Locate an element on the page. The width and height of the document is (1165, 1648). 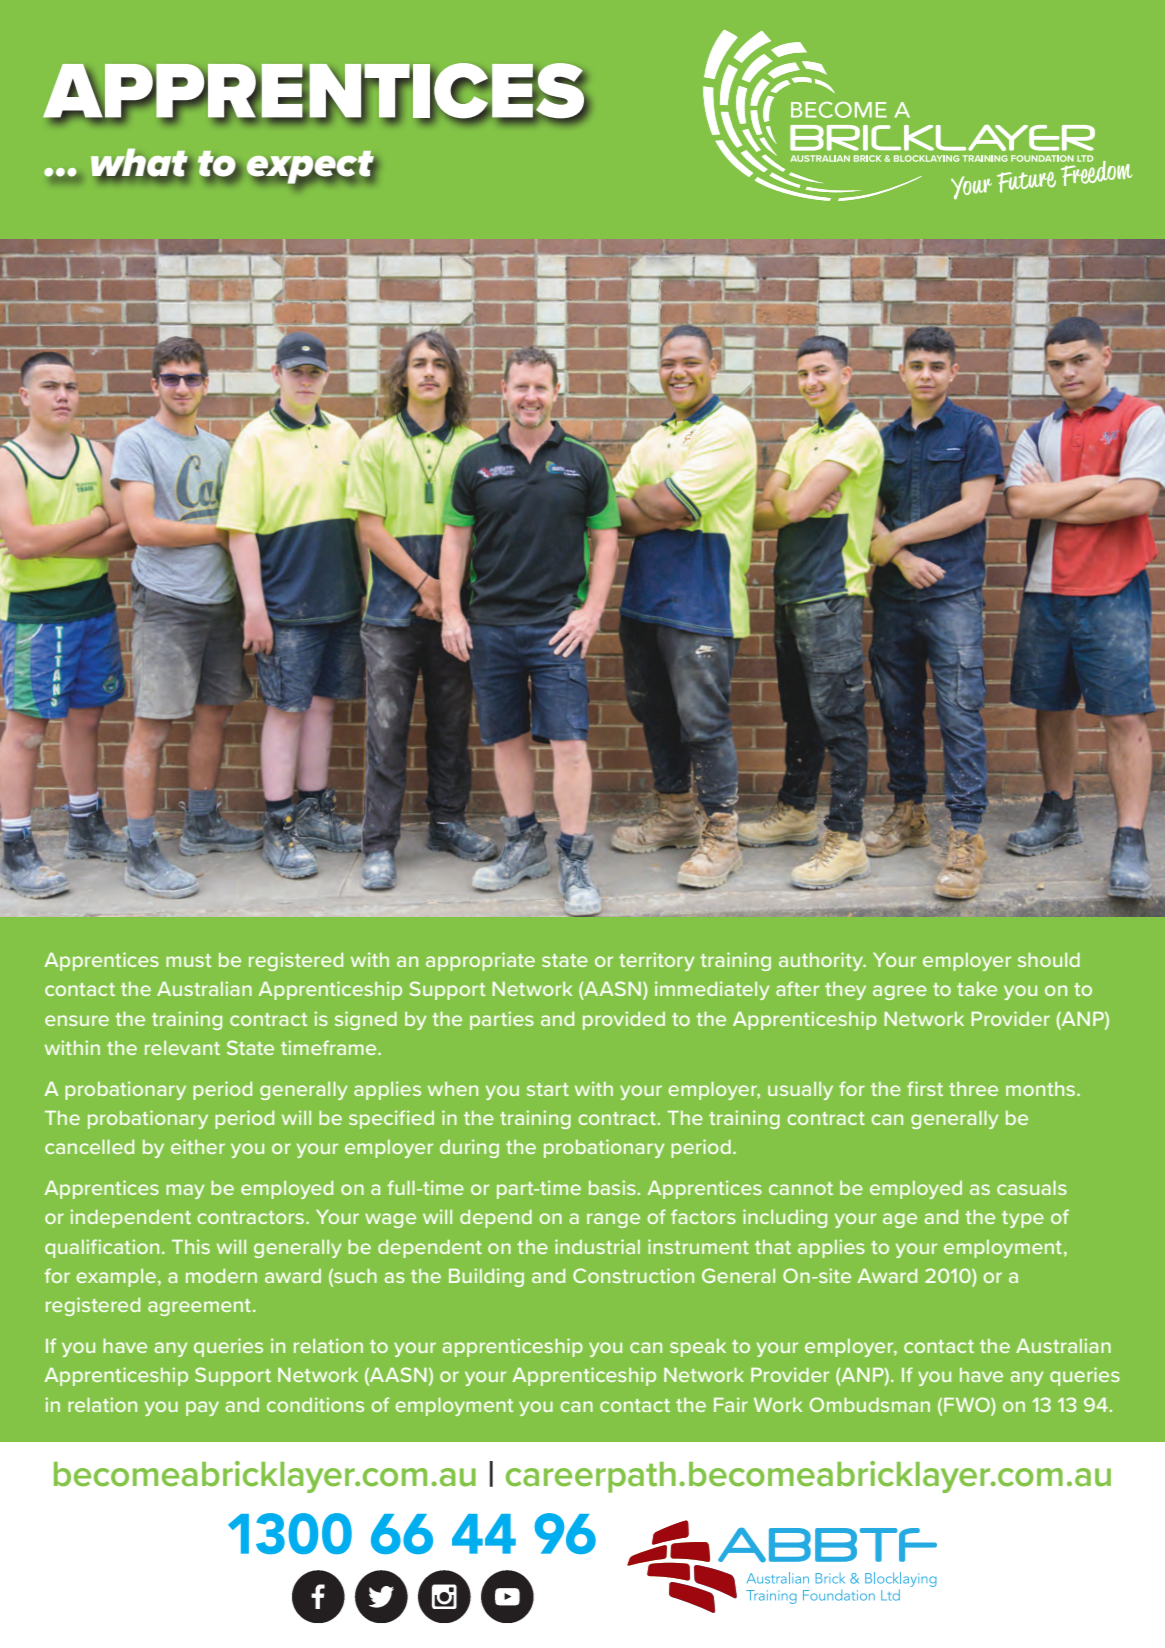
This is located at coordinates (191, 1246).
